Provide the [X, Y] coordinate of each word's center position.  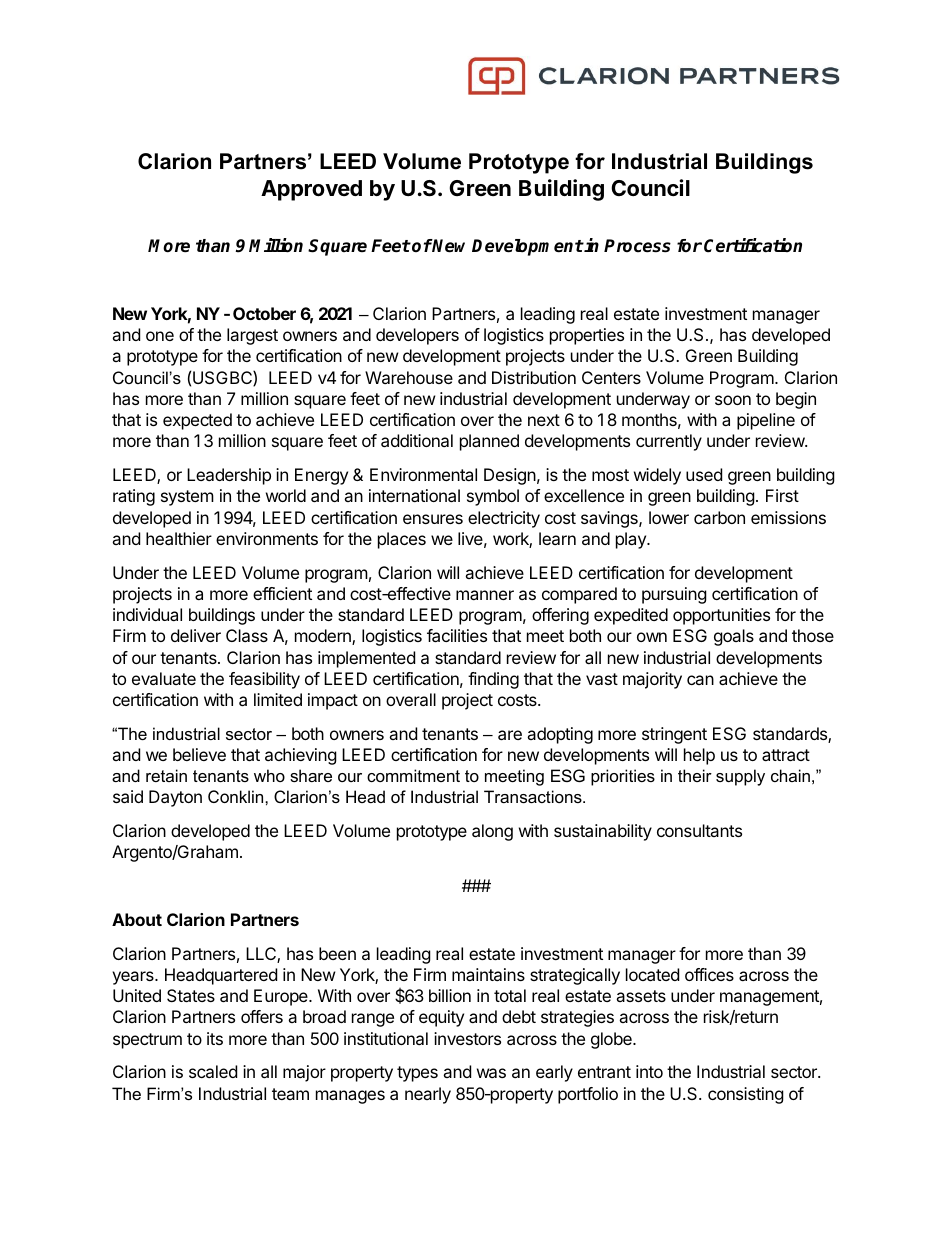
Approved [311, 190]
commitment [413, 775]
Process [637, 246]
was [491, 1073]
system [187, 498]
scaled [213, 1071]
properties [587, 336]
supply [740, 777]
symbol [493, 497]
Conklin [237, 796]
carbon [719, 517]
